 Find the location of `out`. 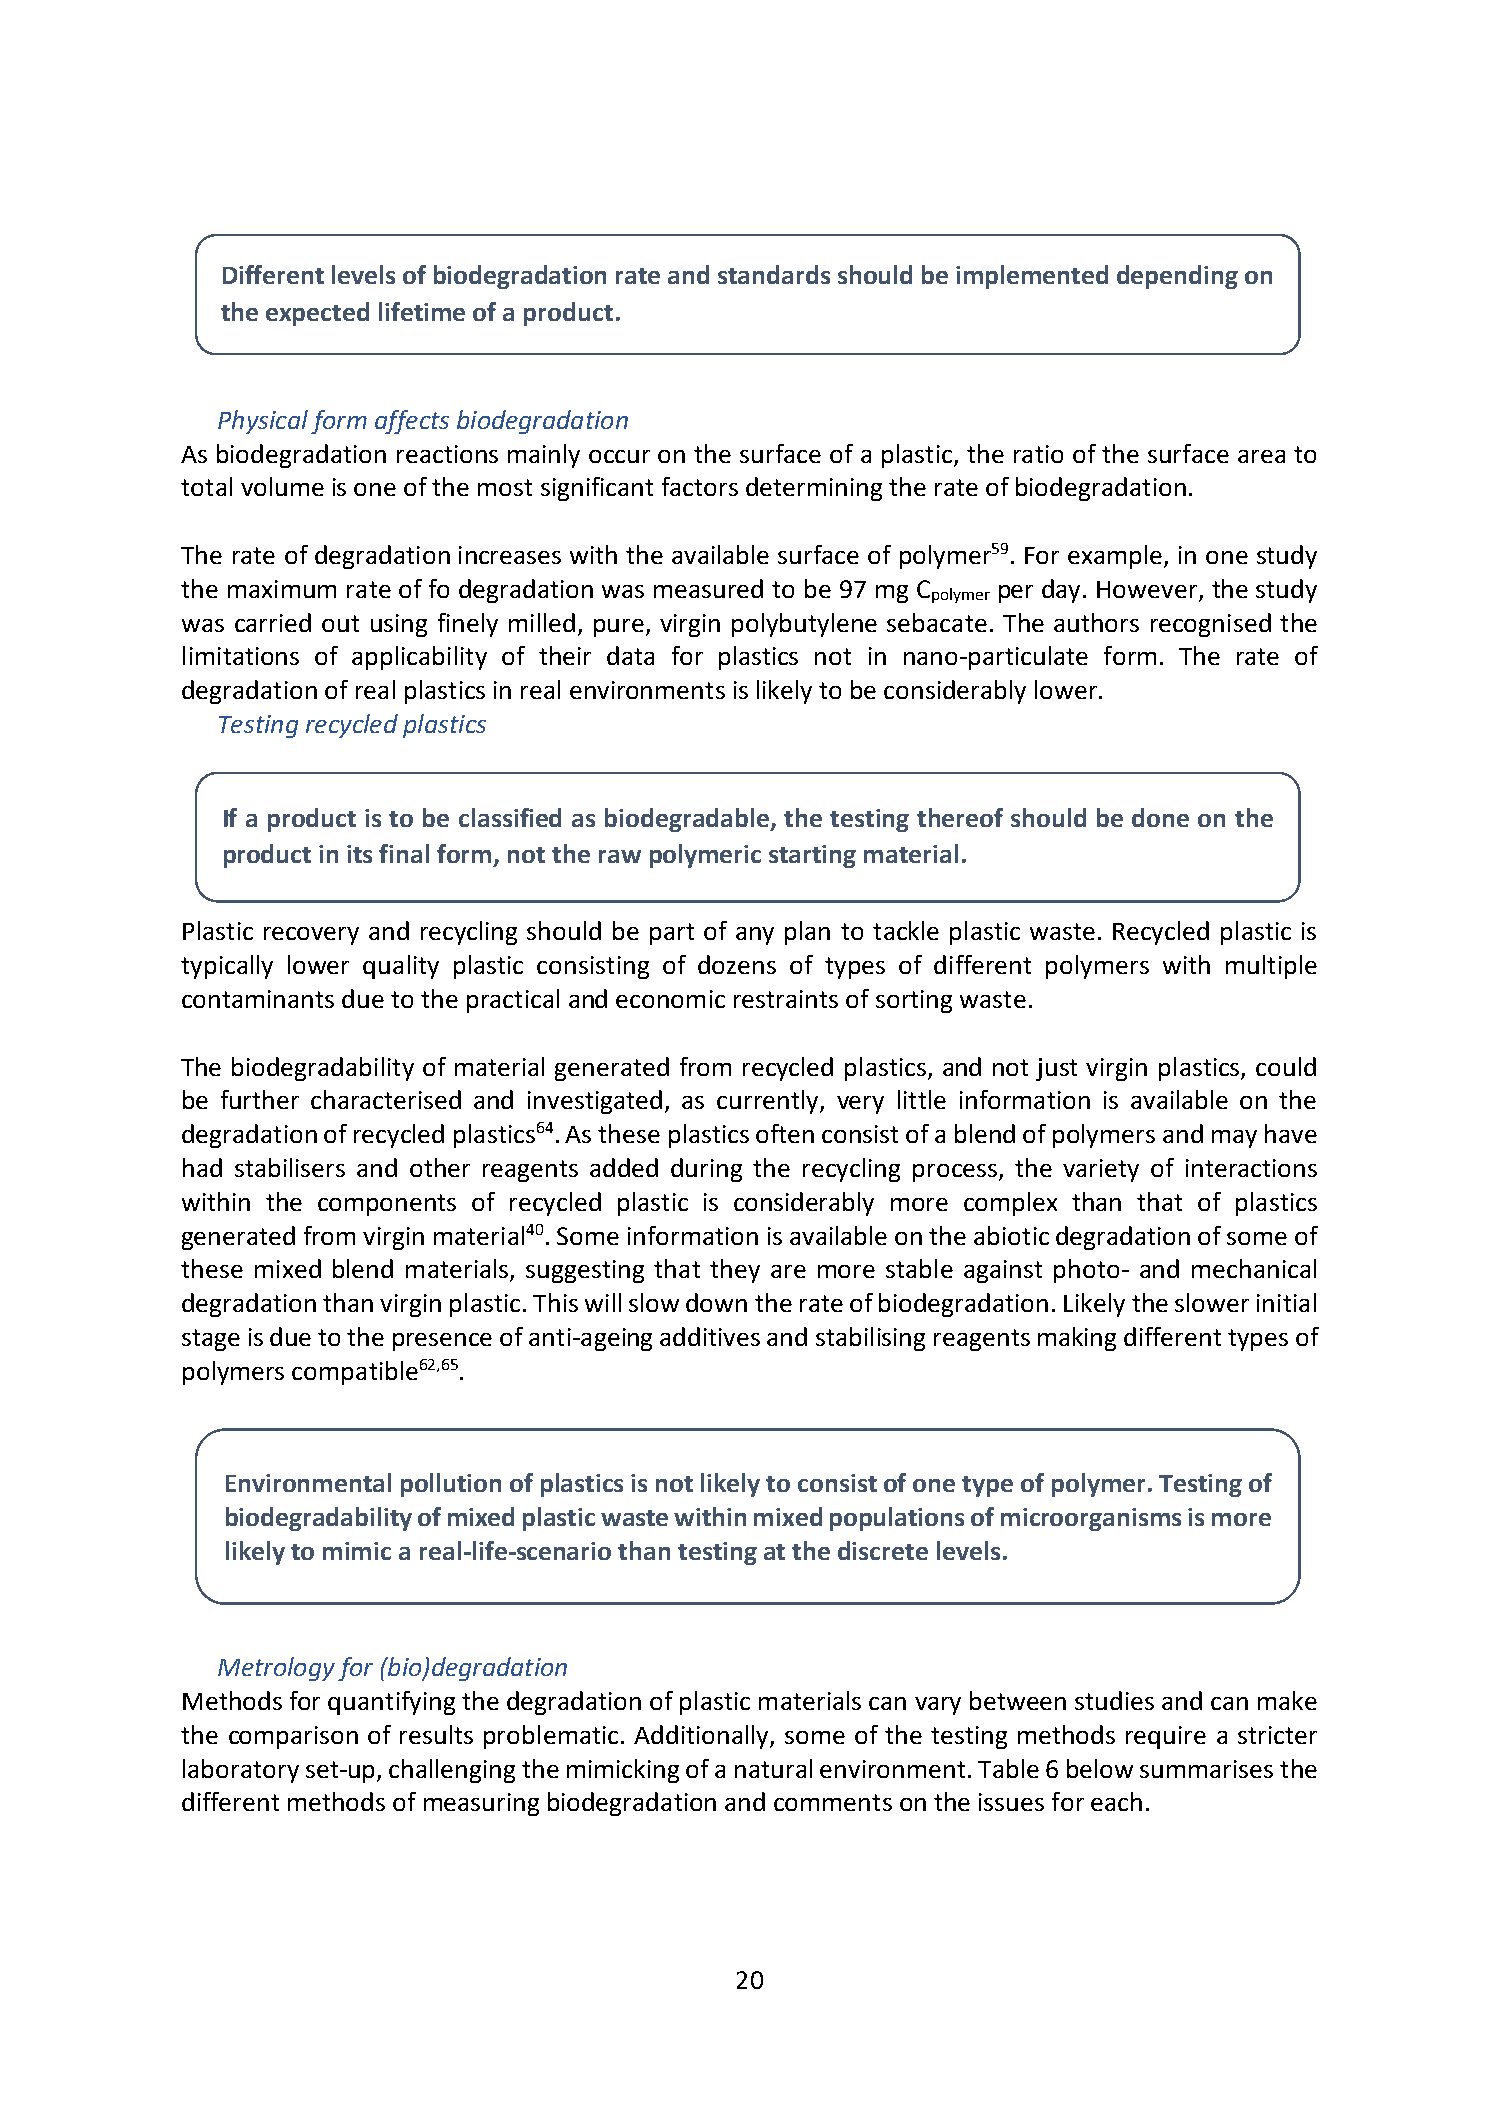

out is located at coordinates (340, 623).
